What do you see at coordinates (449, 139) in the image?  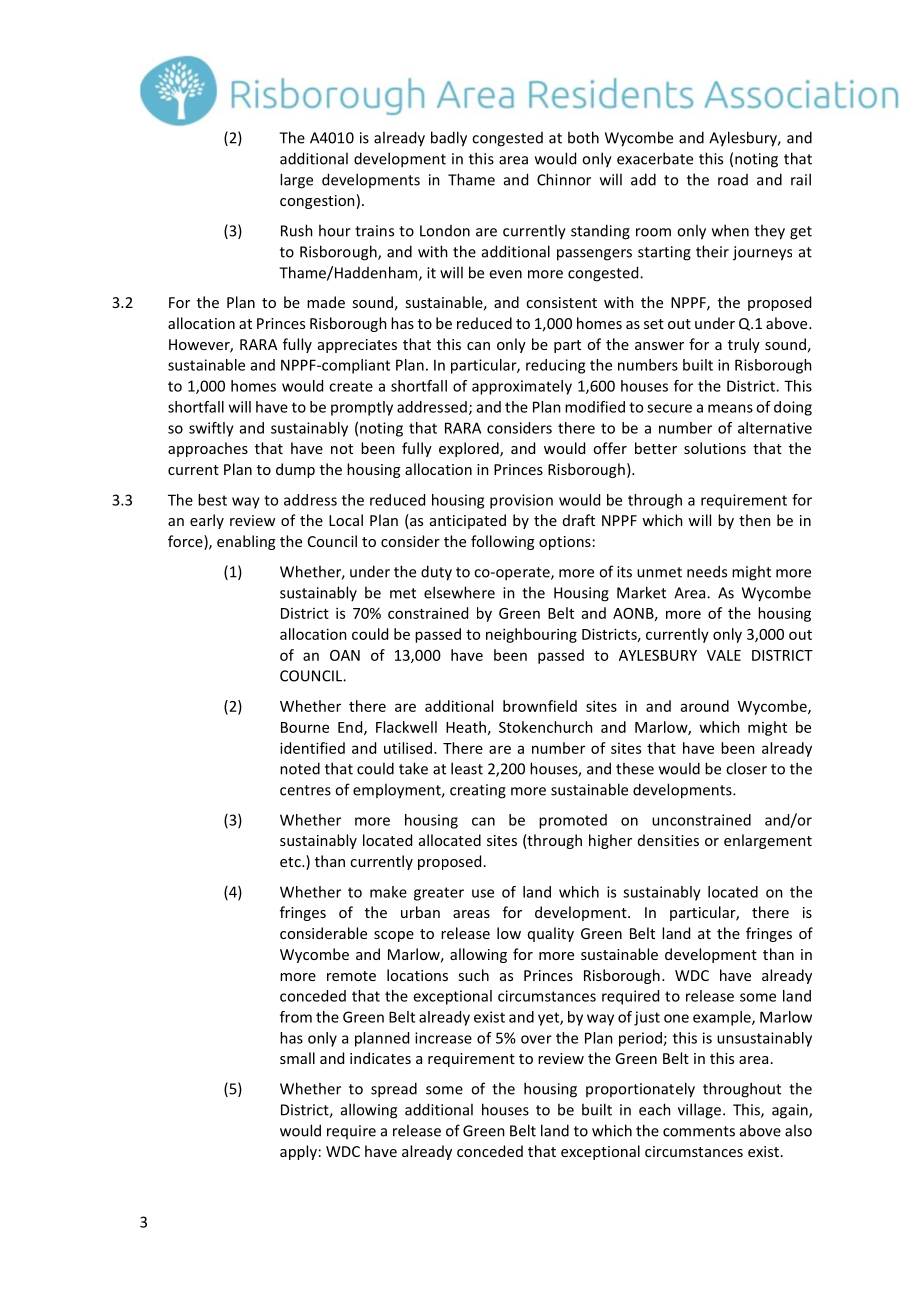 I see `badly` at bounding box center [449, 139].
